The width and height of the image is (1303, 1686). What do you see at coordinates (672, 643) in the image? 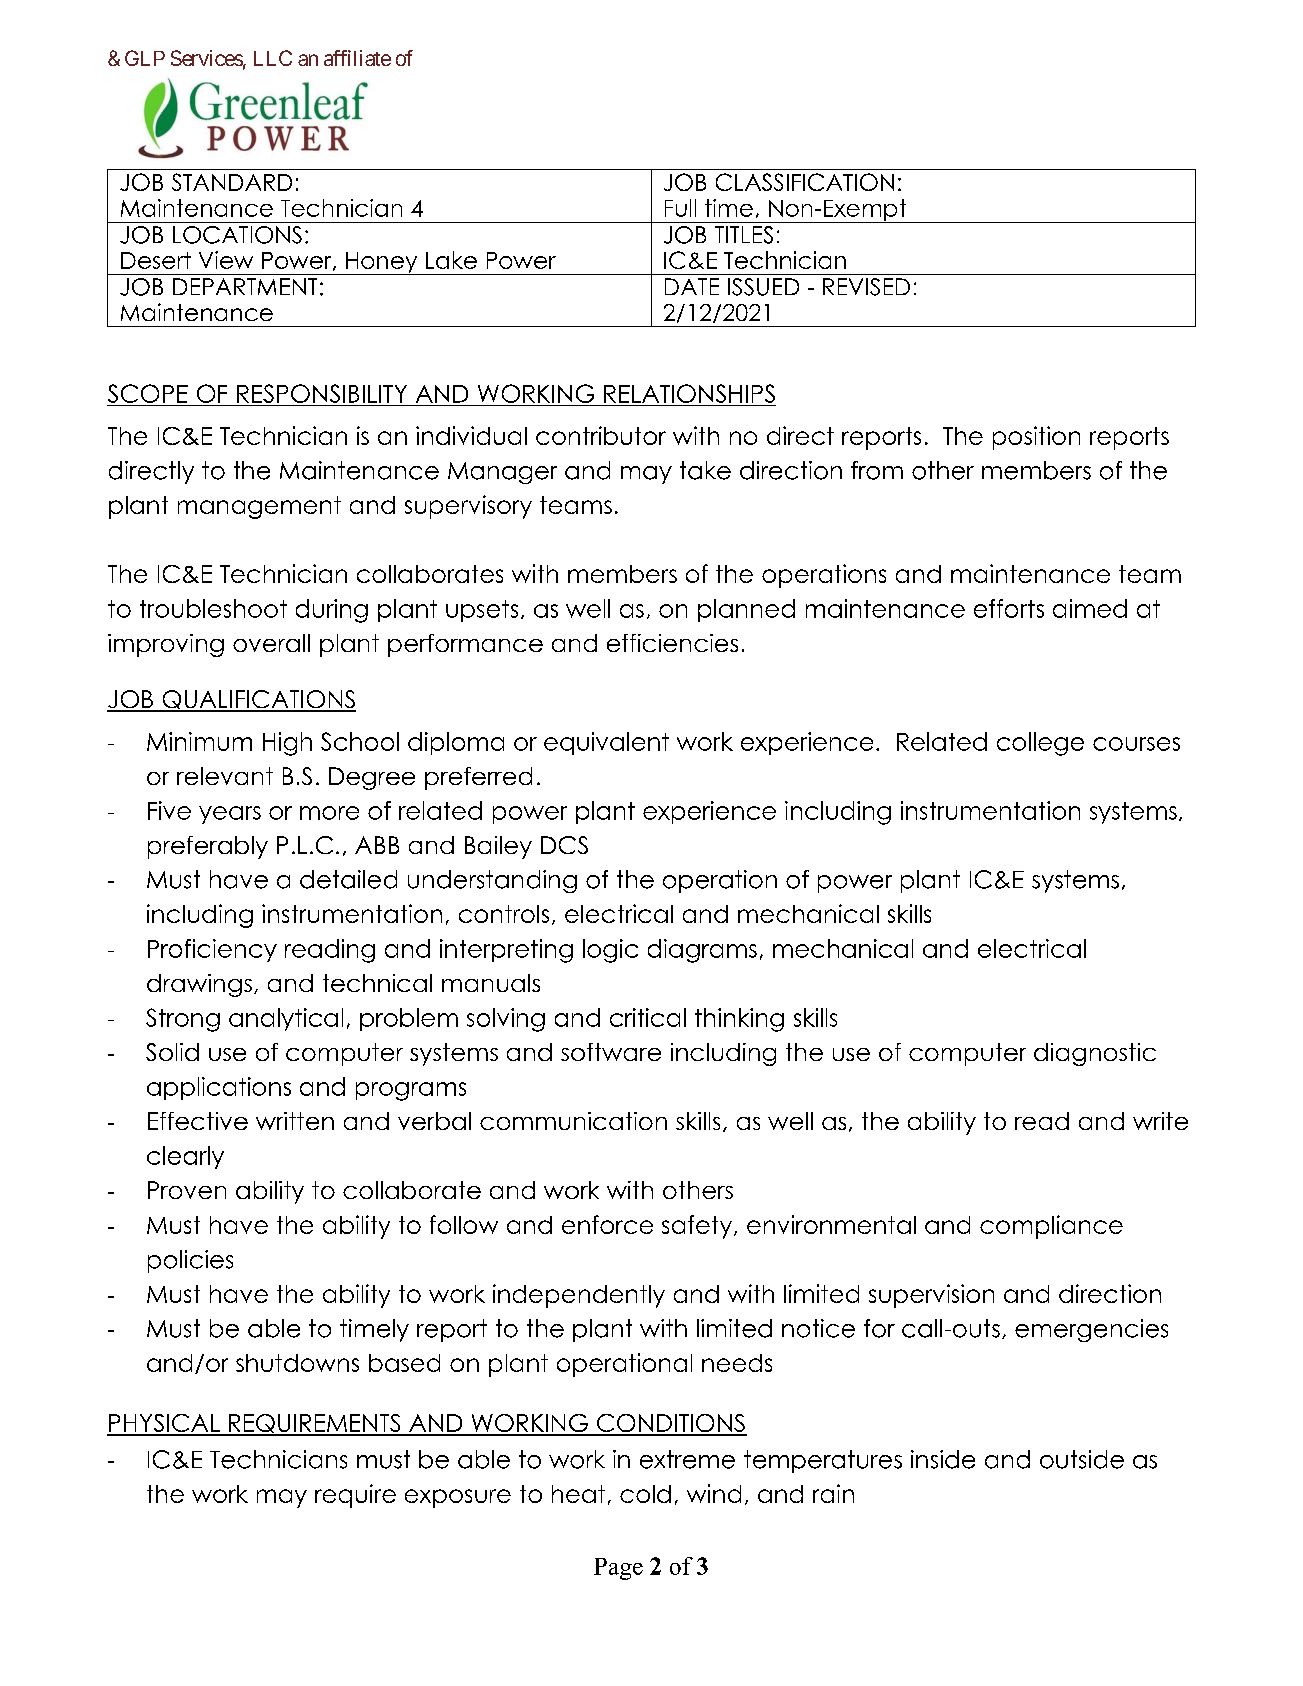
I see `efficiencies` at bounding box center [672, 643].
